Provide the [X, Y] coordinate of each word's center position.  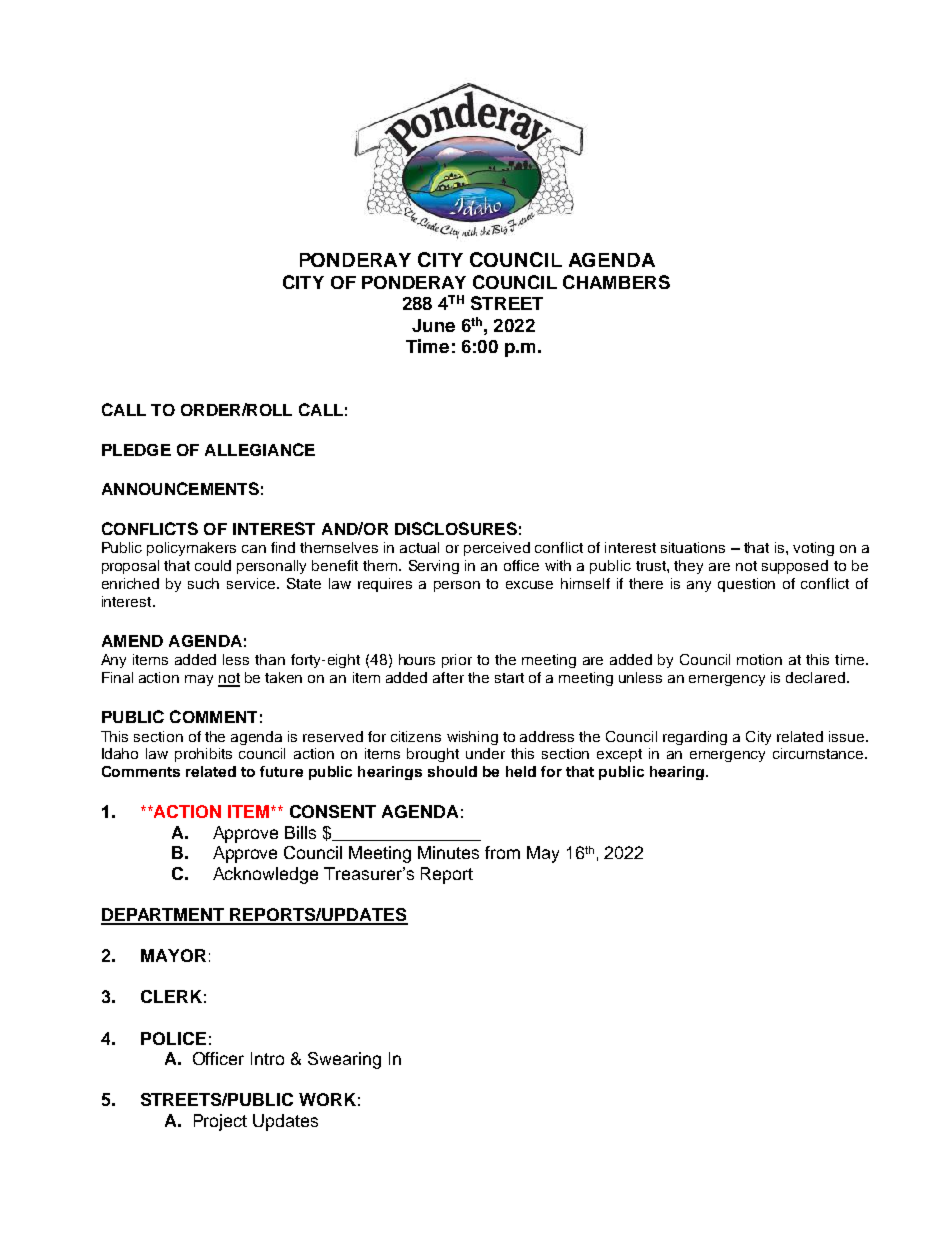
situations [693, 547]
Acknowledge [265, 875]
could [213, 565]
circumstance [819, 753]
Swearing [344, 1060]
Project [220, 1122]
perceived [497, 549]
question [746, 585]
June [433, 325]
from [502, 852]
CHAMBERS [616, 282]
